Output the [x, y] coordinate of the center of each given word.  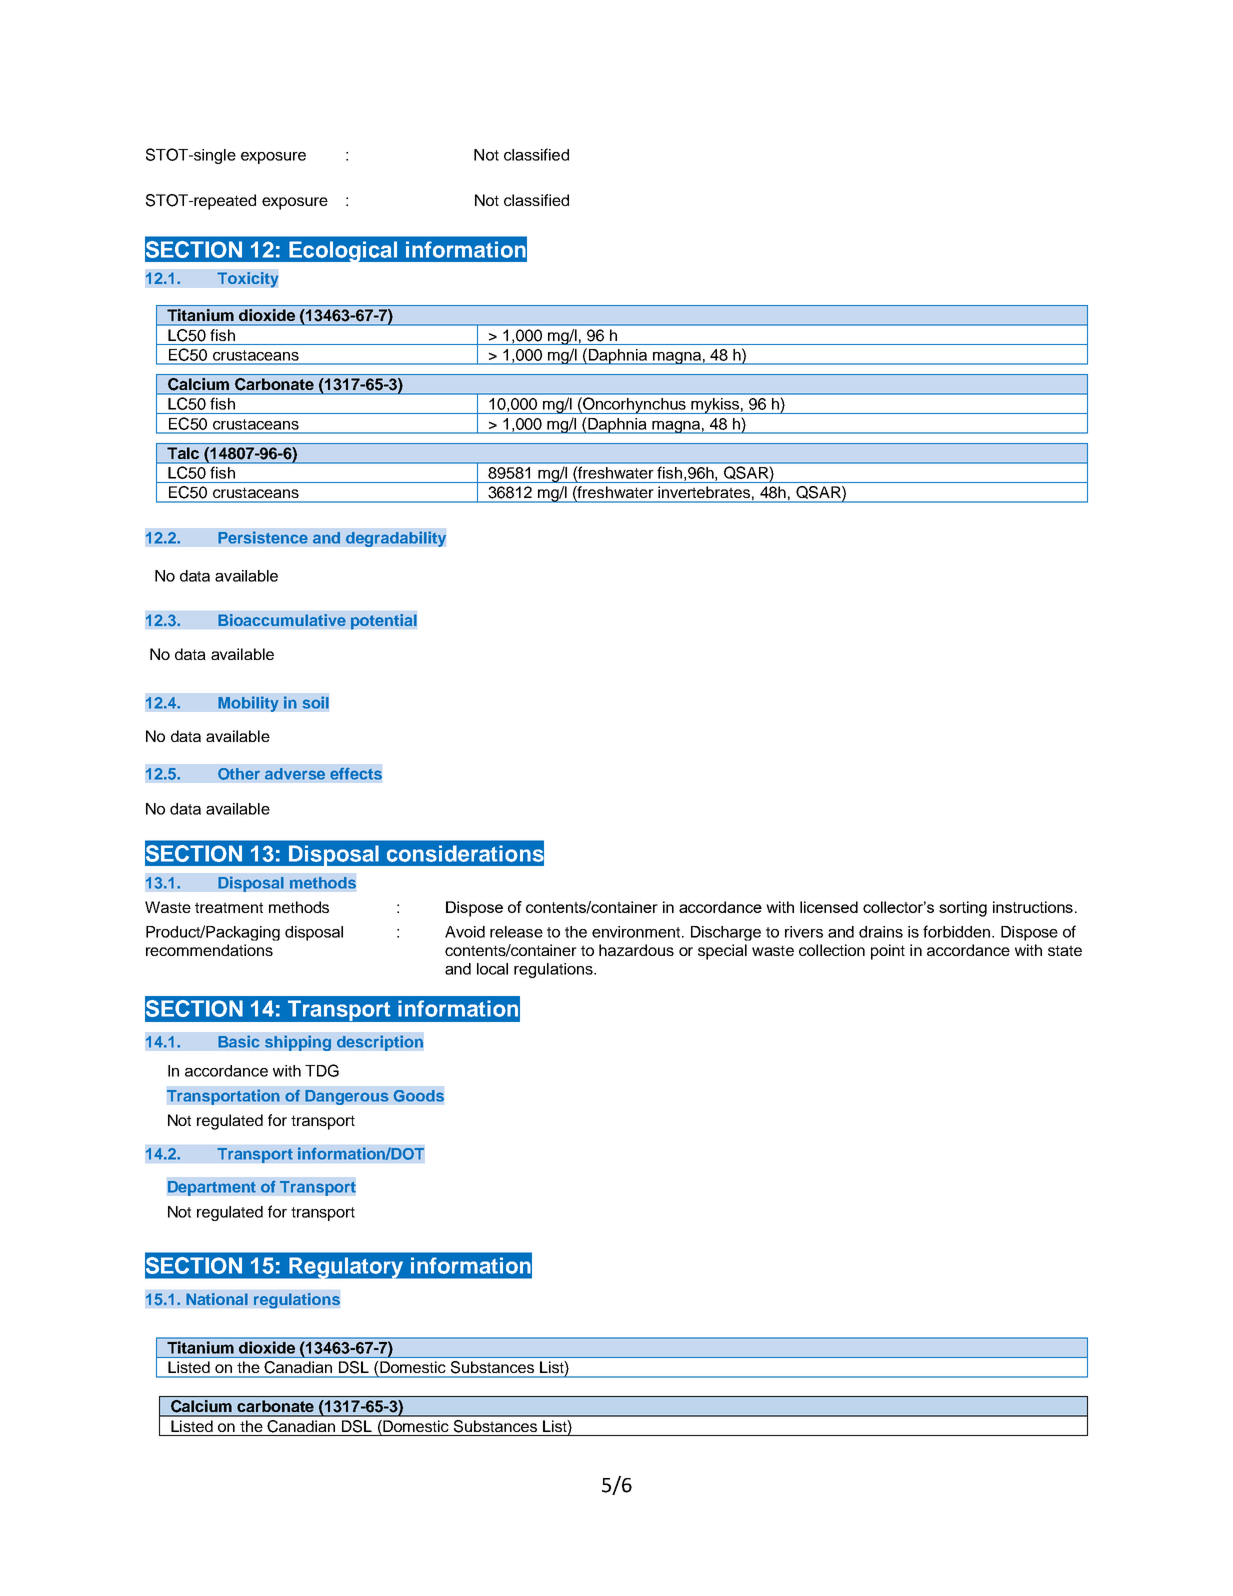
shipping [298, 1043]
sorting [963, 909]
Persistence [263, 537]
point [888, 952]
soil [315, 702]
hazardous [636, 950]
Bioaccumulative [282, 620]
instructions [1033, 907]
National [217, 1299]
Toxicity [248, 280]
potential [384, 622]
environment [637, 932]
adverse [295, 774]
